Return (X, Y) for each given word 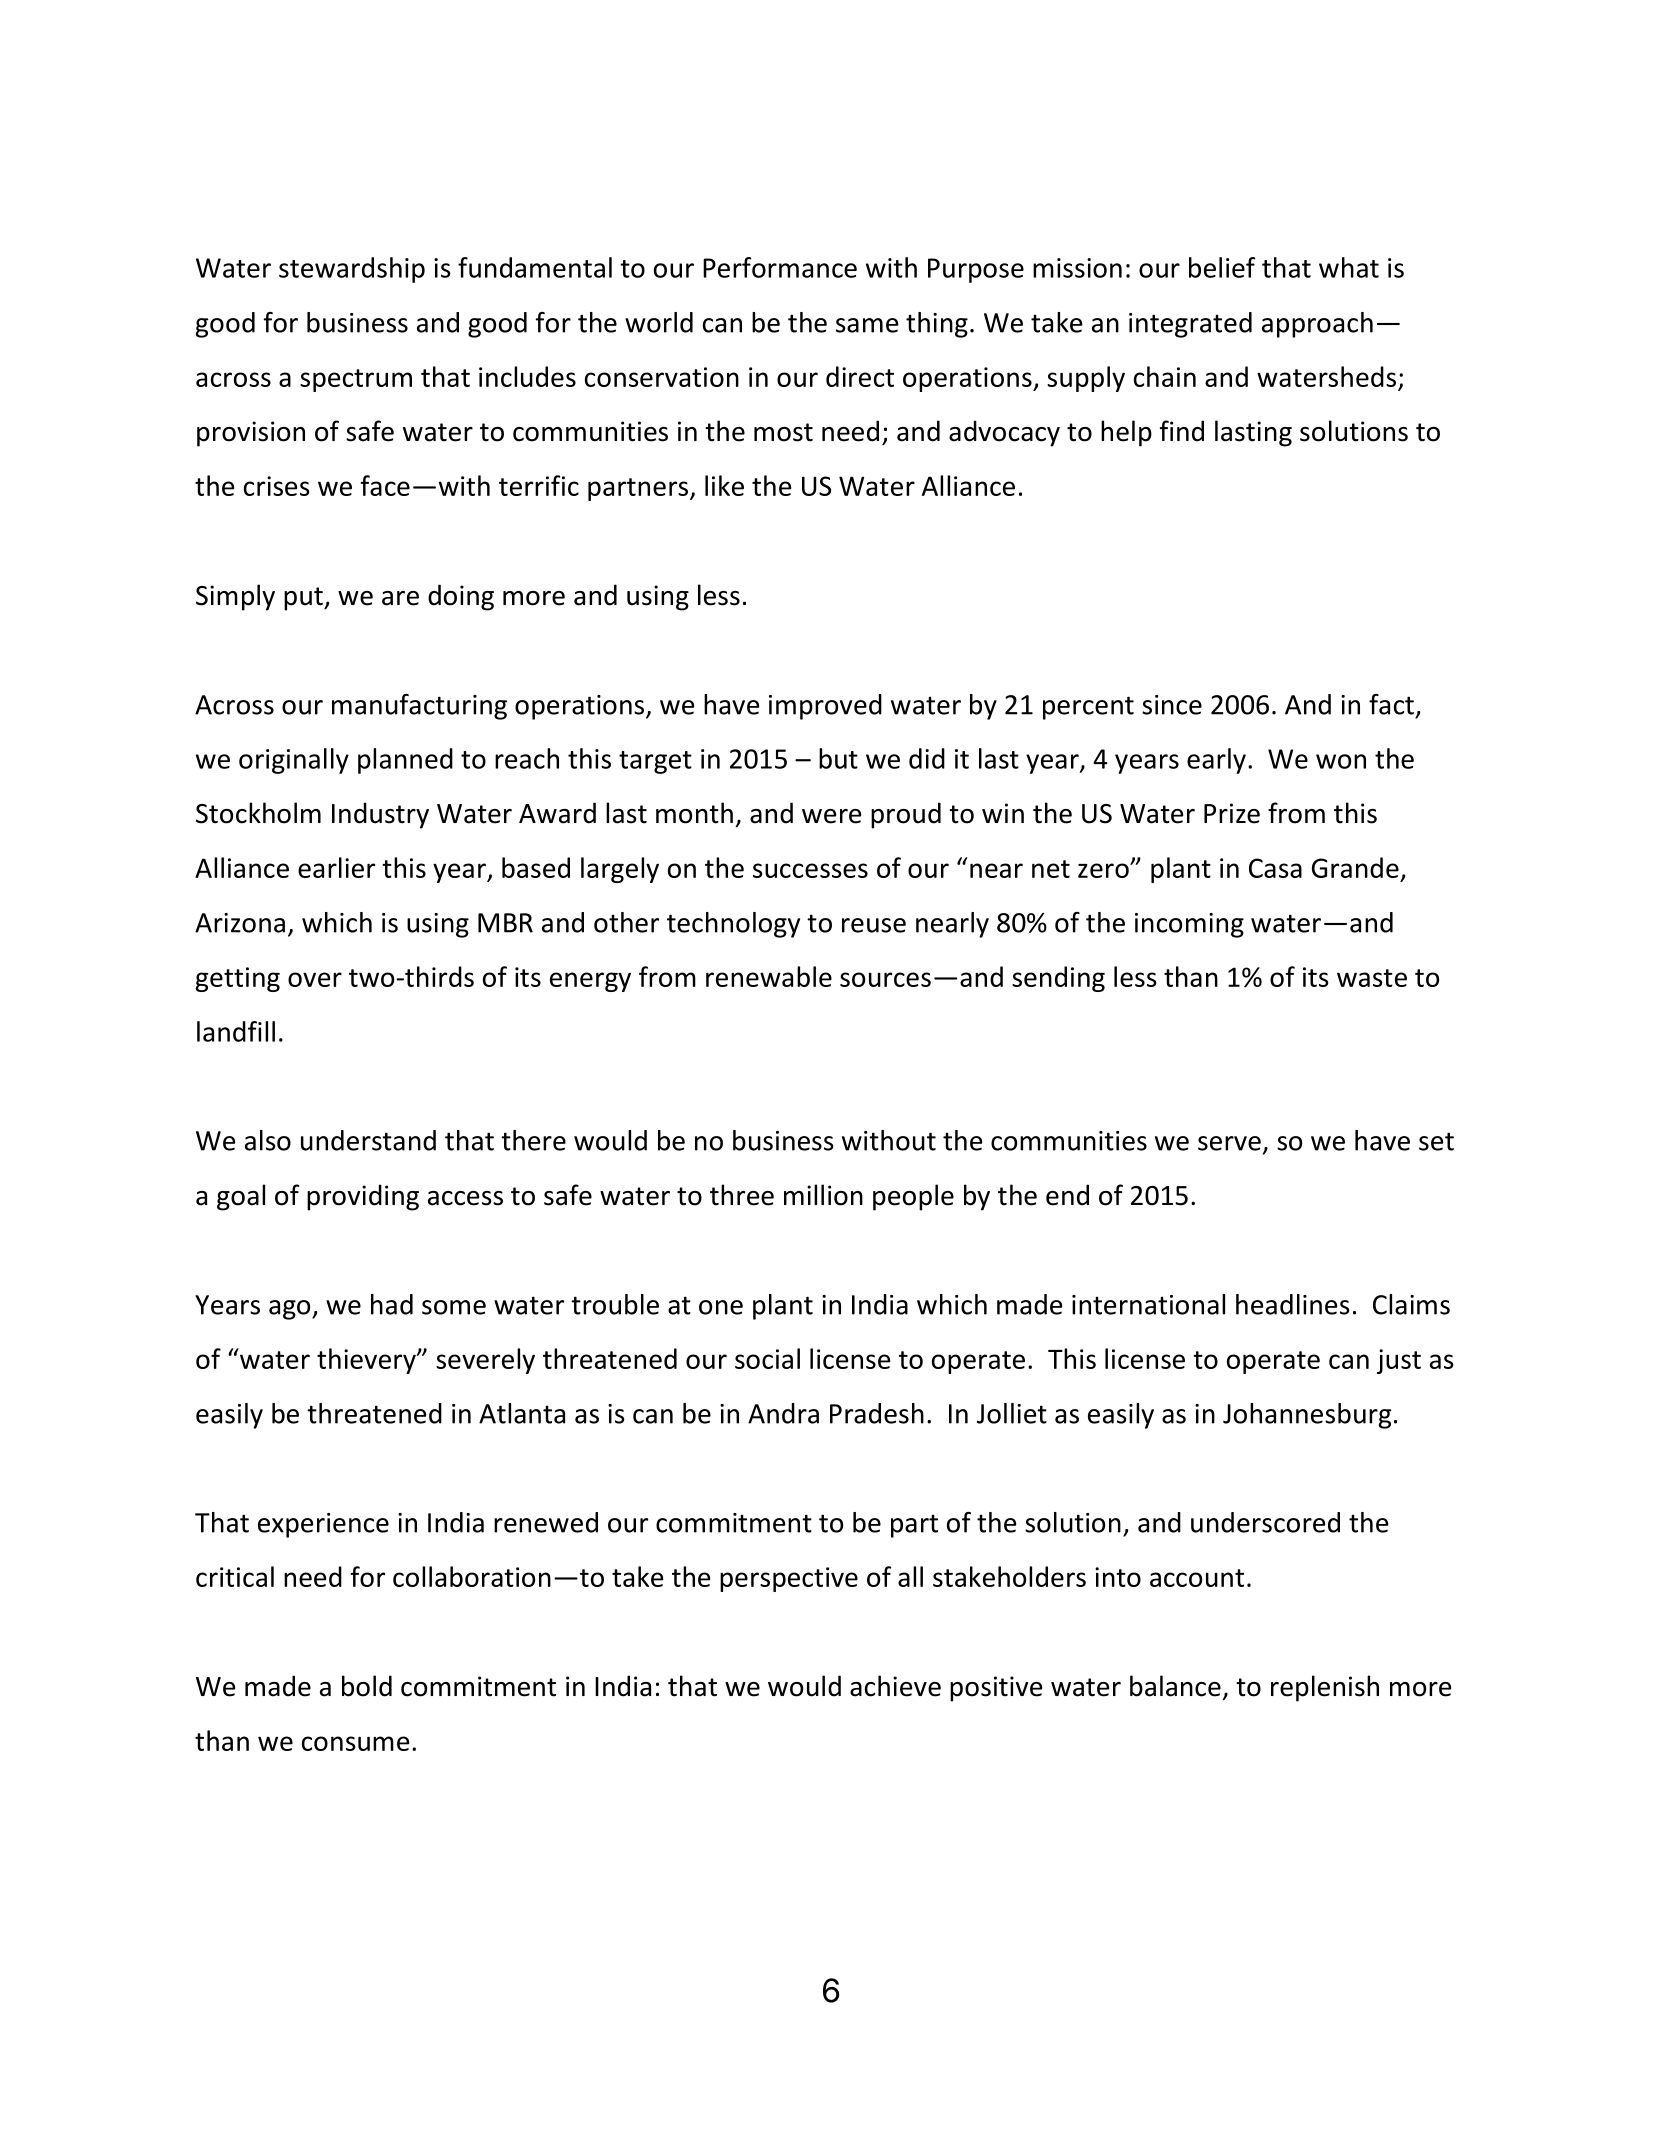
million (823, 1195)
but (838, 758)
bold (367, 1686)
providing (363, 1197)
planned (405, 761)
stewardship (352, 270)
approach (1317, 325)
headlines (1293, 1304)
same (867, 325)
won (1341, 761)
